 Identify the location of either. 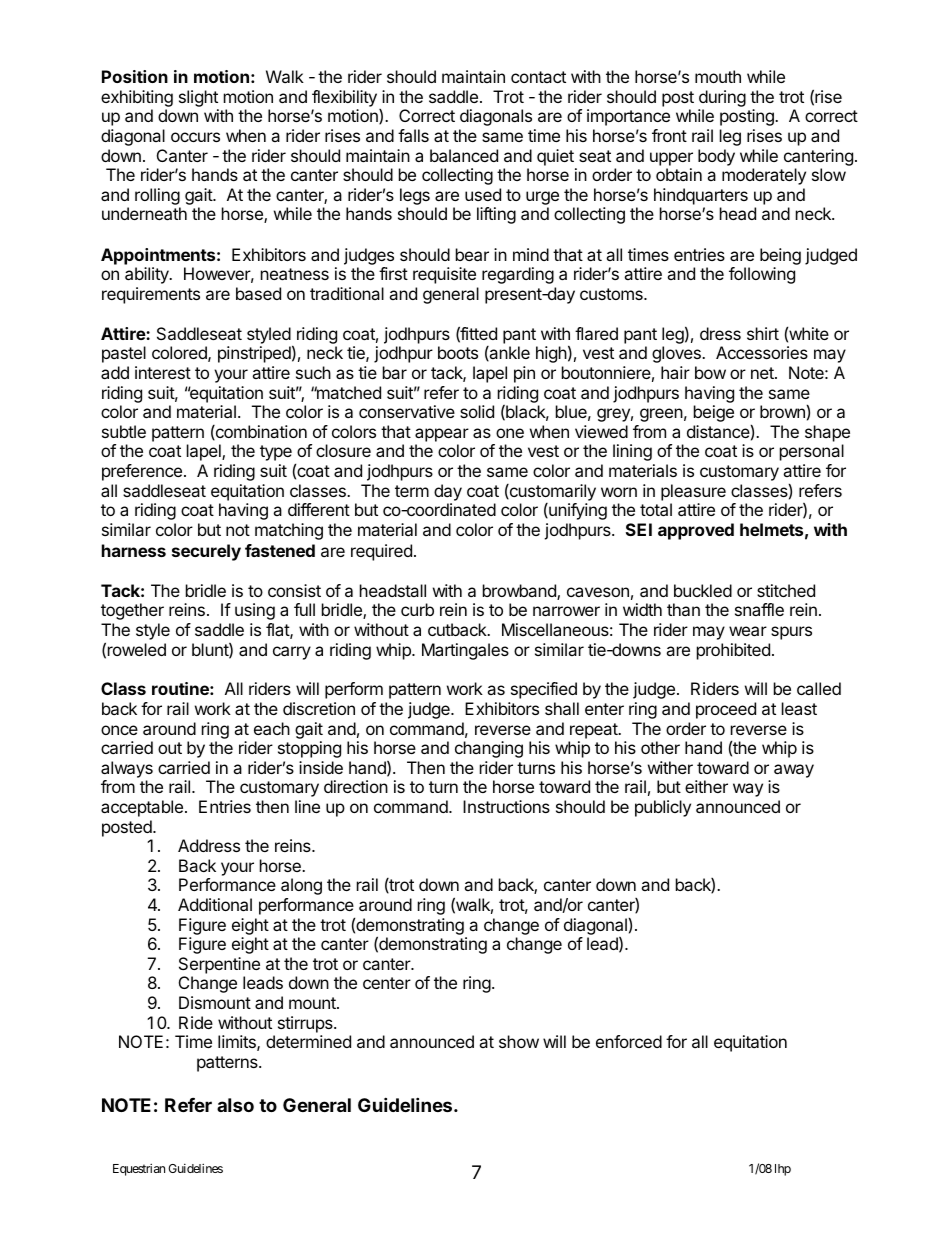
(706, 786).
